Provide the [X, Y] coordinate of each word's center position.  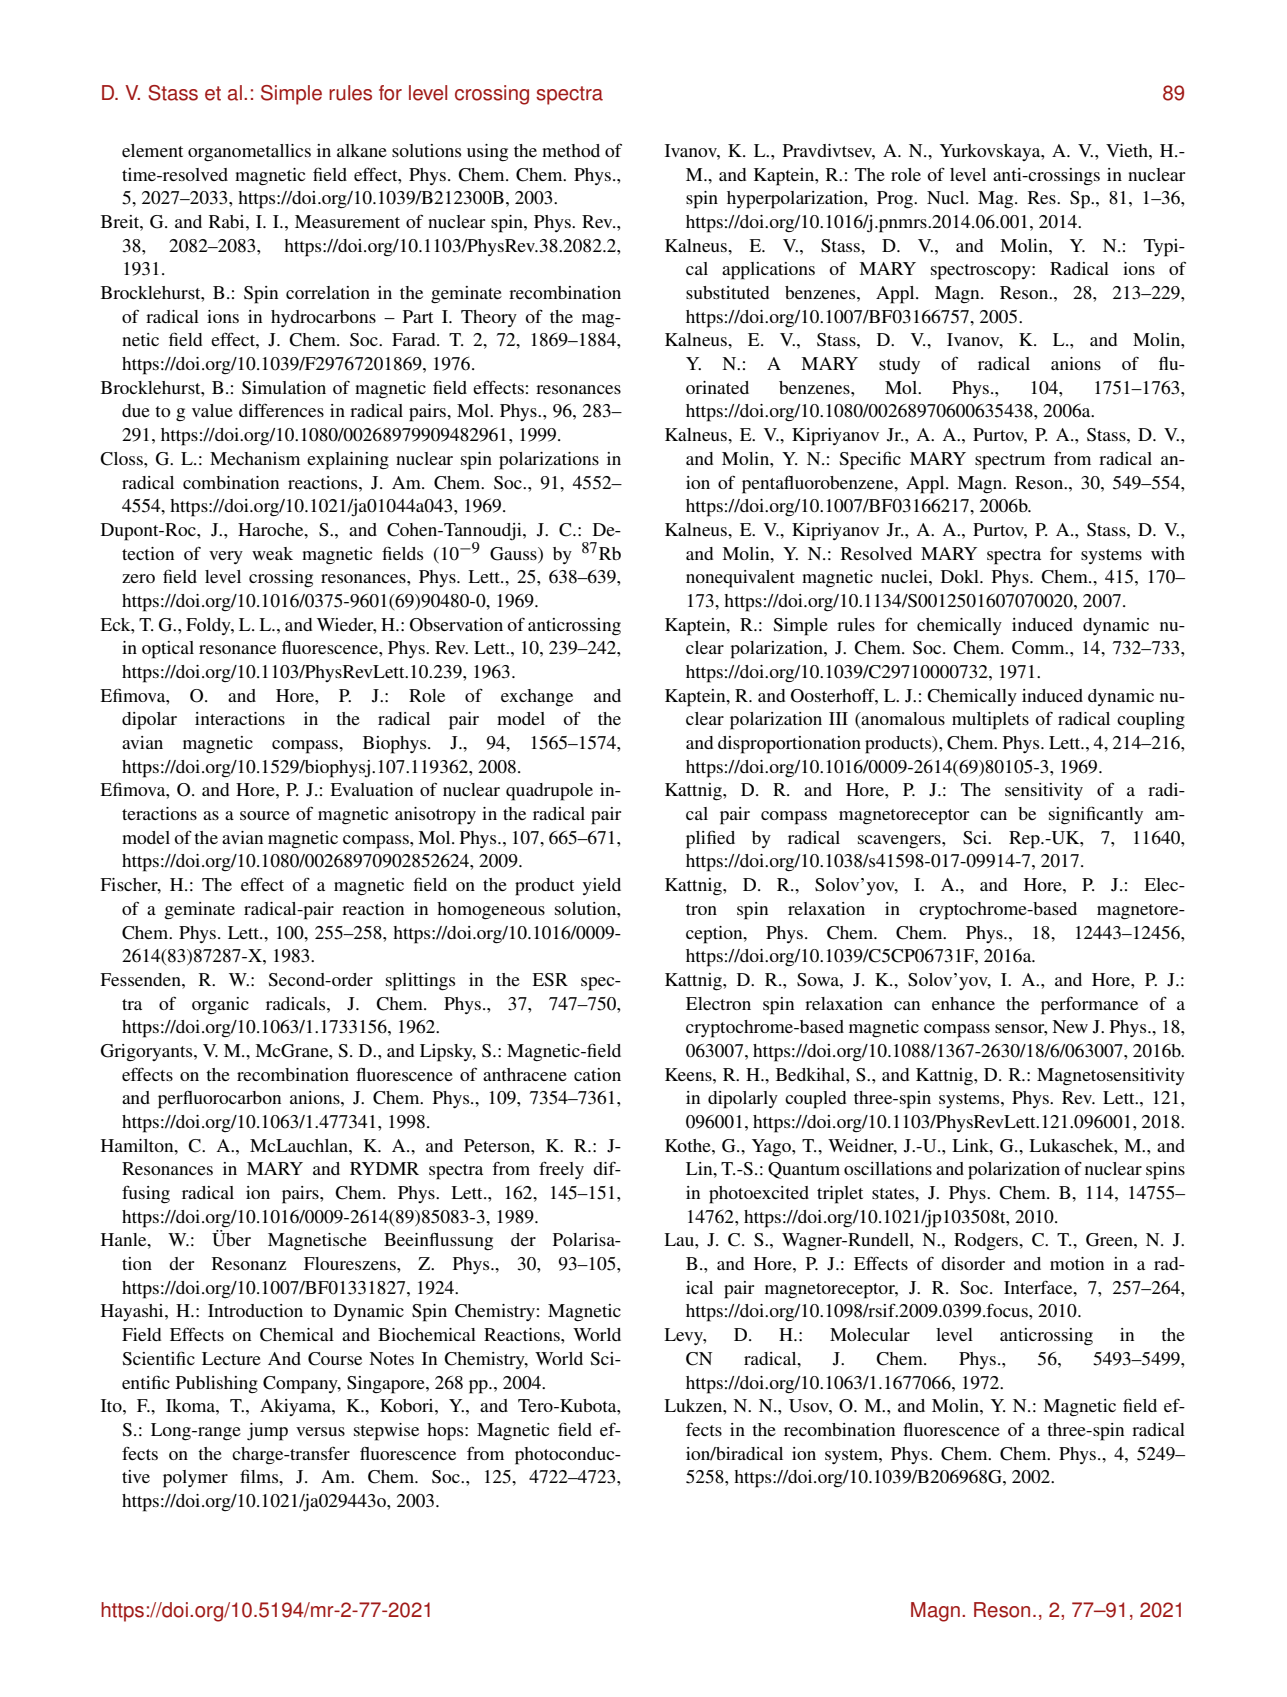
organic [220, 1005]
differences [281, 410]
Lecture [231, 1358]
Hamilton [138, 1145]
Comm [1039, 648]
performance [1089, 1005]
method [571, 150]
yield [602, 886]
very [226, 557]
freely [561, 1170]
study [899, 365]
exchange [537, 697]
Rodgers [987, 1241]
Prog [896, 200]
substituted [727, 292]
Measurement [347, 221]
